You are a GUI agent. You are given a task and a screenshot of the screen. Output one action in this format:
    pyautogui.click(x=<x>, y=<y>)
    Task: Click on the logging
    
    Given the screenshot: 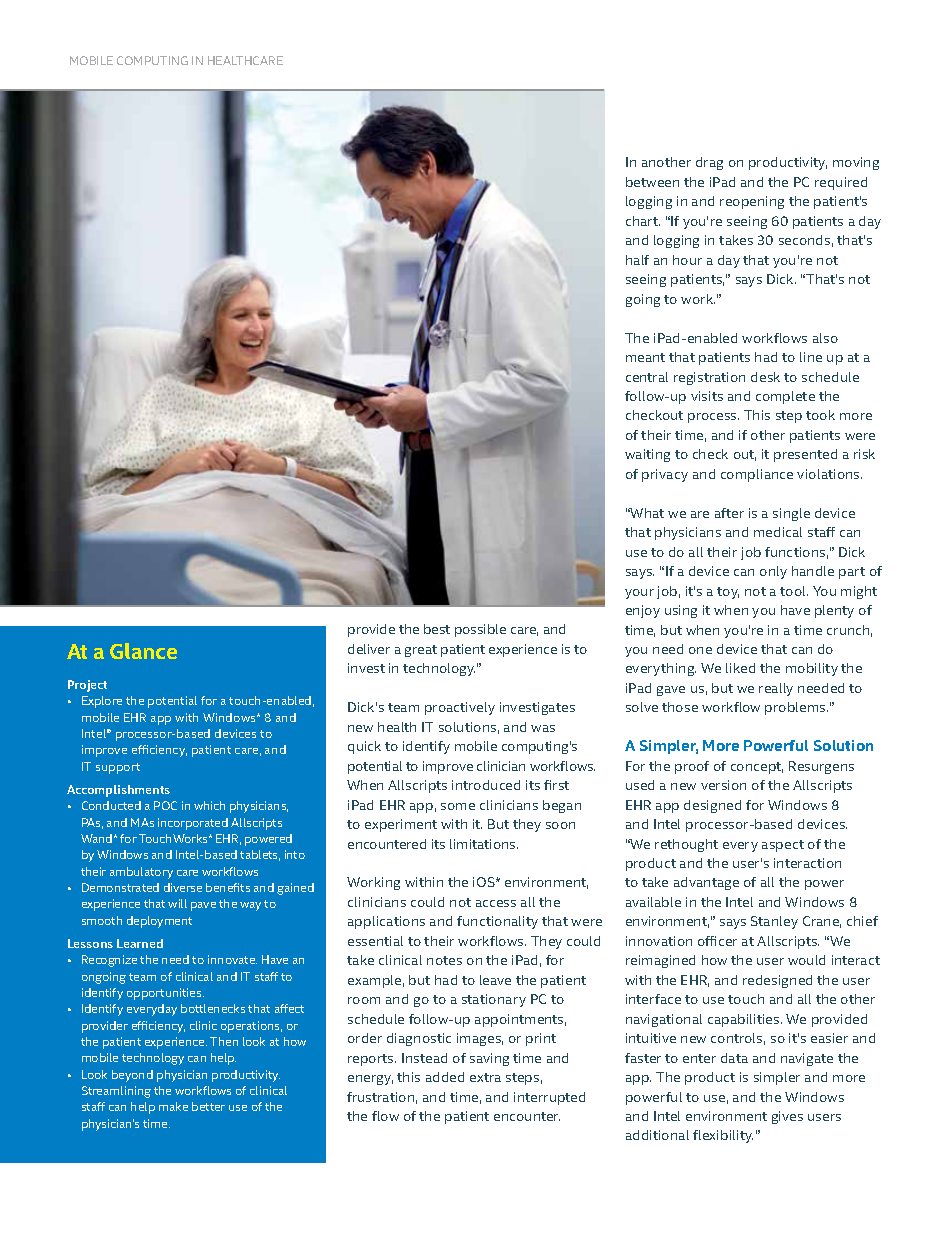 What is the action you would take?
    pyautogui.click(x=649, y=202)
